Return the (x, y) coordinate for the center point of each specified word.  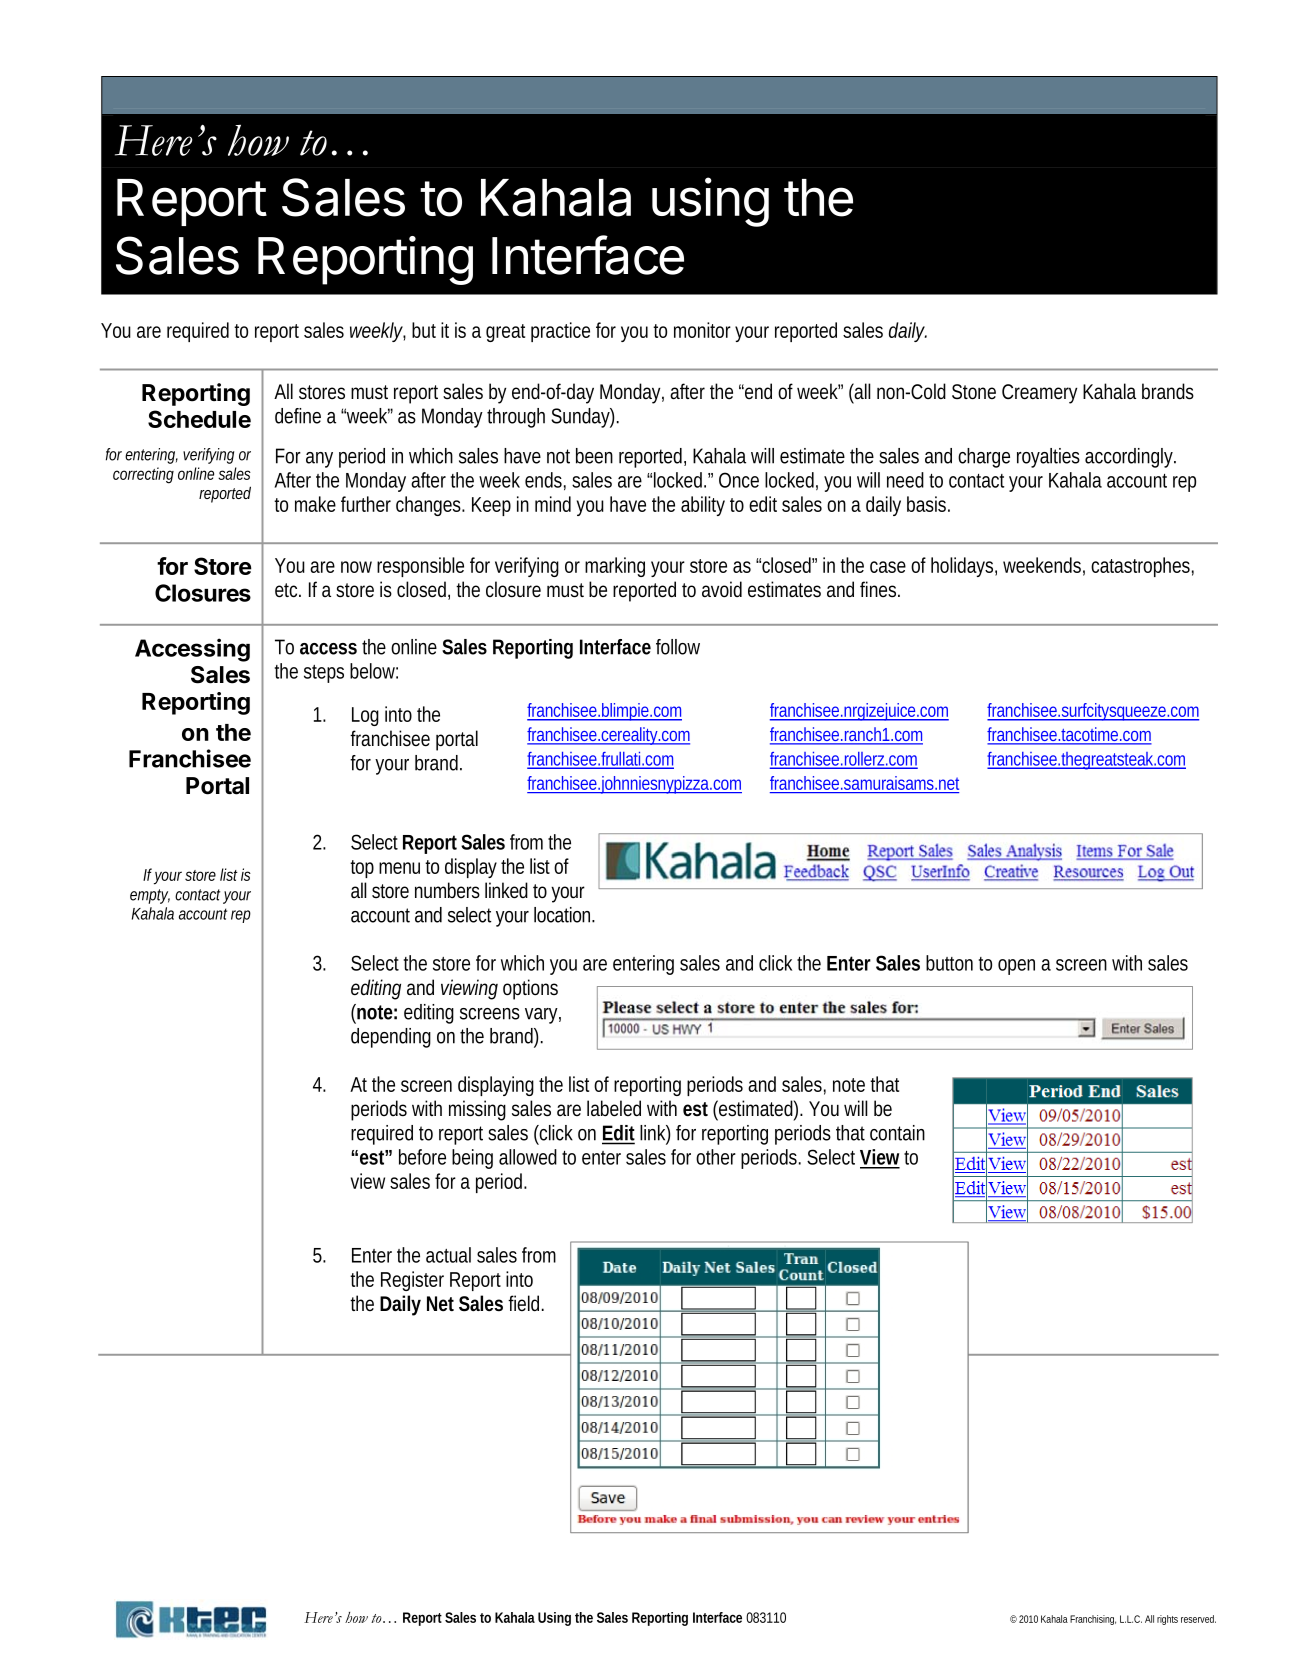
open (1016, 967)
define (298, 416)
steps (324, 674)
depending (391, 1038)
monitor (702, 330)
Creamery (1039, 394)
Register (412, 1281)
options (530, 989)
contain (897, 1133)
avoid (722, 589)
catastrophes (1142, 567)
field (526, 1303)
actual (448, 1255)
